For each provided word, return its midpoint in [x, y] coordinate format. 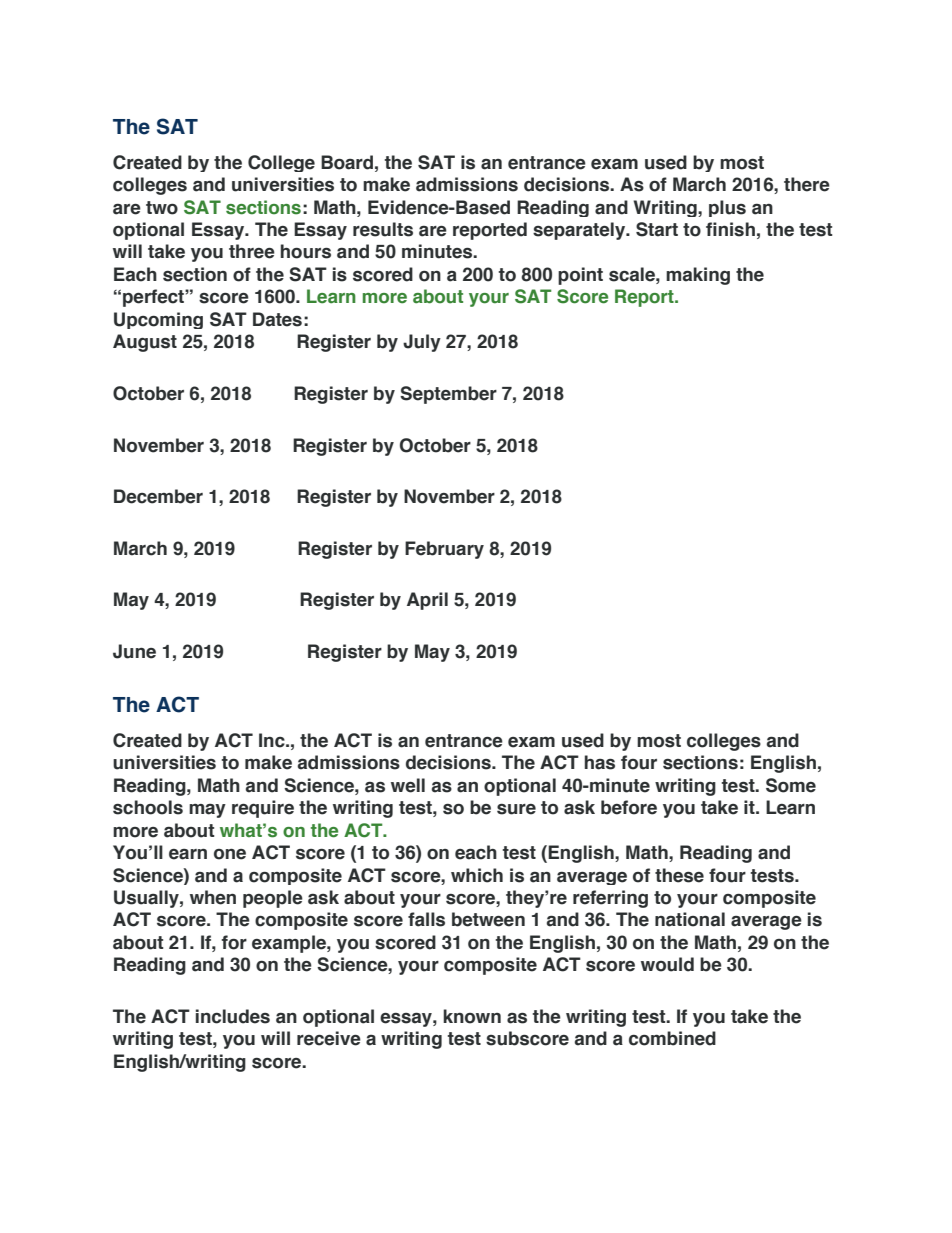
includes [233, 1016]
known [472, 1016]
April [427, 601]
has [600, 762]
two [162, 208]
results [383, 229]
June [134, 651]
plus [727, 208]
